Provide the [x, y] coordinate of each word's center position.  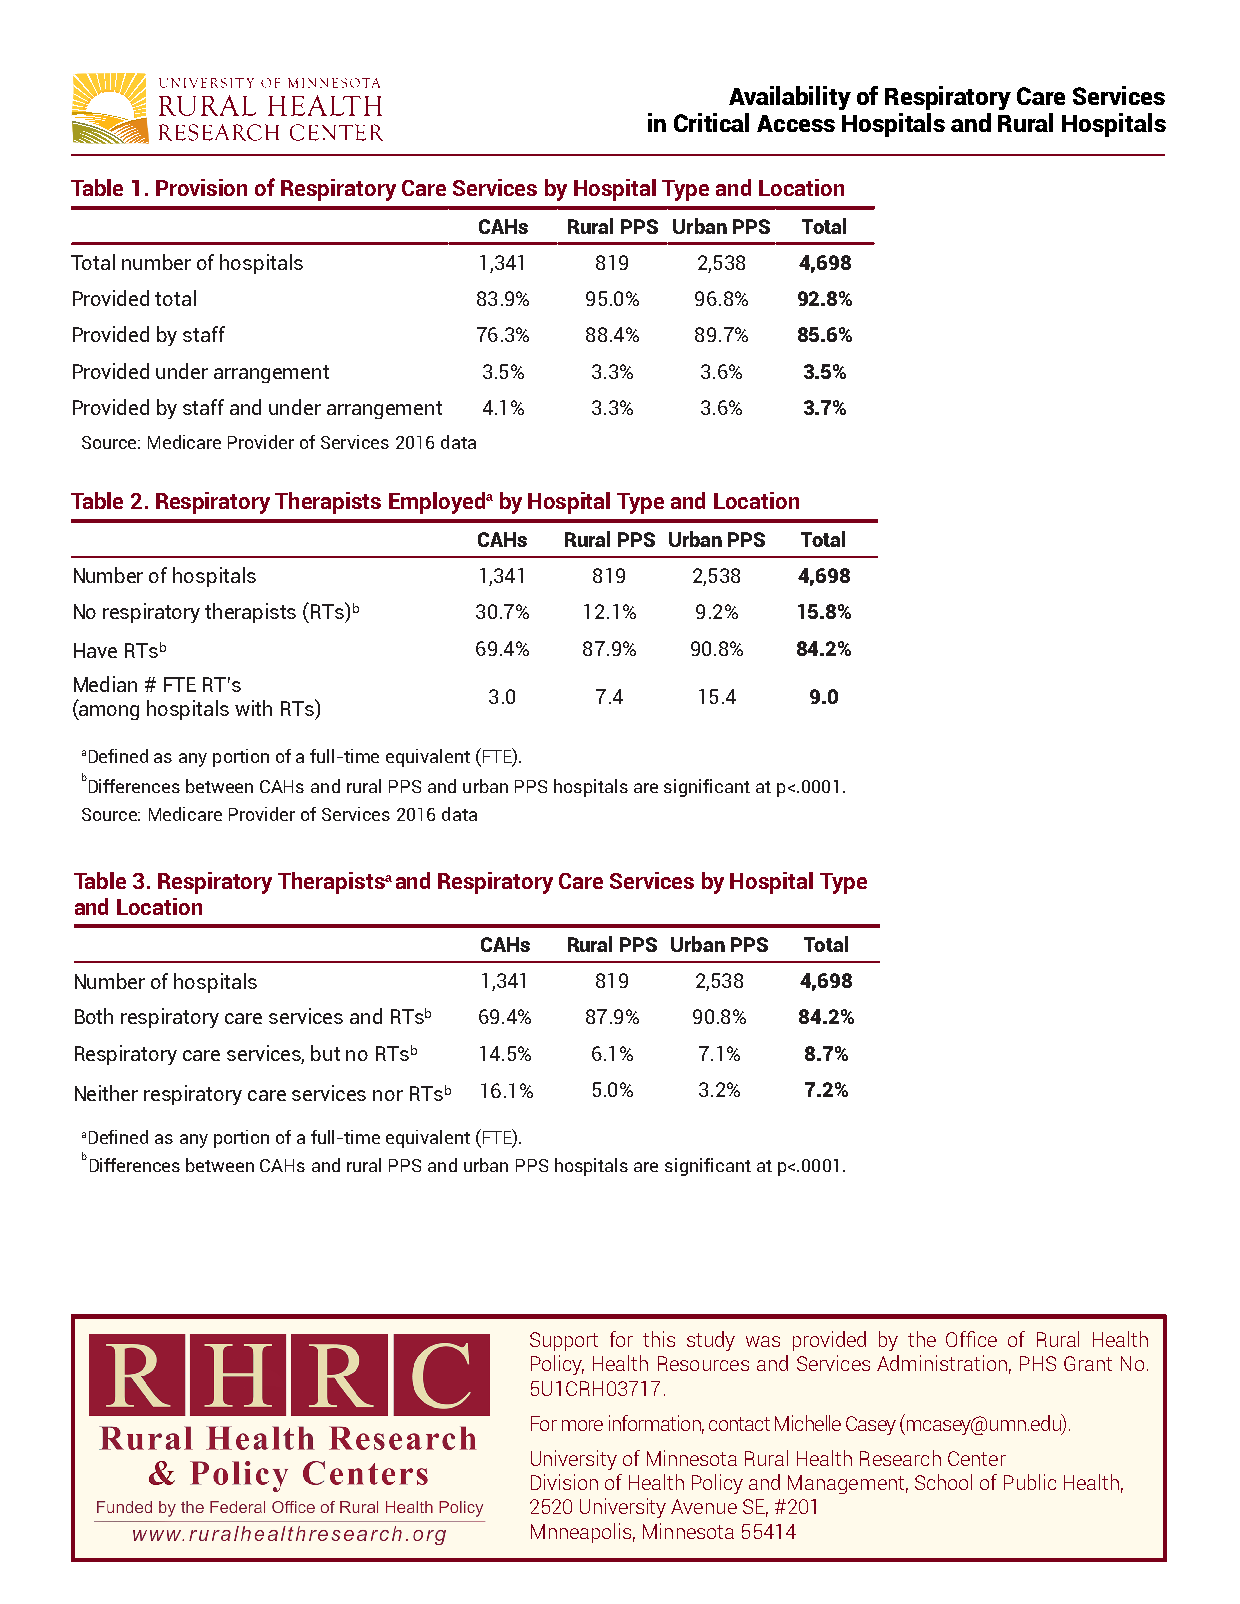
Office [971, 1339]
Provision [201, 187]
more [582, 1425]
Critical [711, 122]
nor [388, 1095]
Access [796, 123]
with [253, 708]
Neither [106, 1093]
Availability [790, 98]
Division [564, 1482]
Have [95, 650]
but [325, 1053]
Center [977, 1458]
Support [564, 1341]
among [108, 712]
